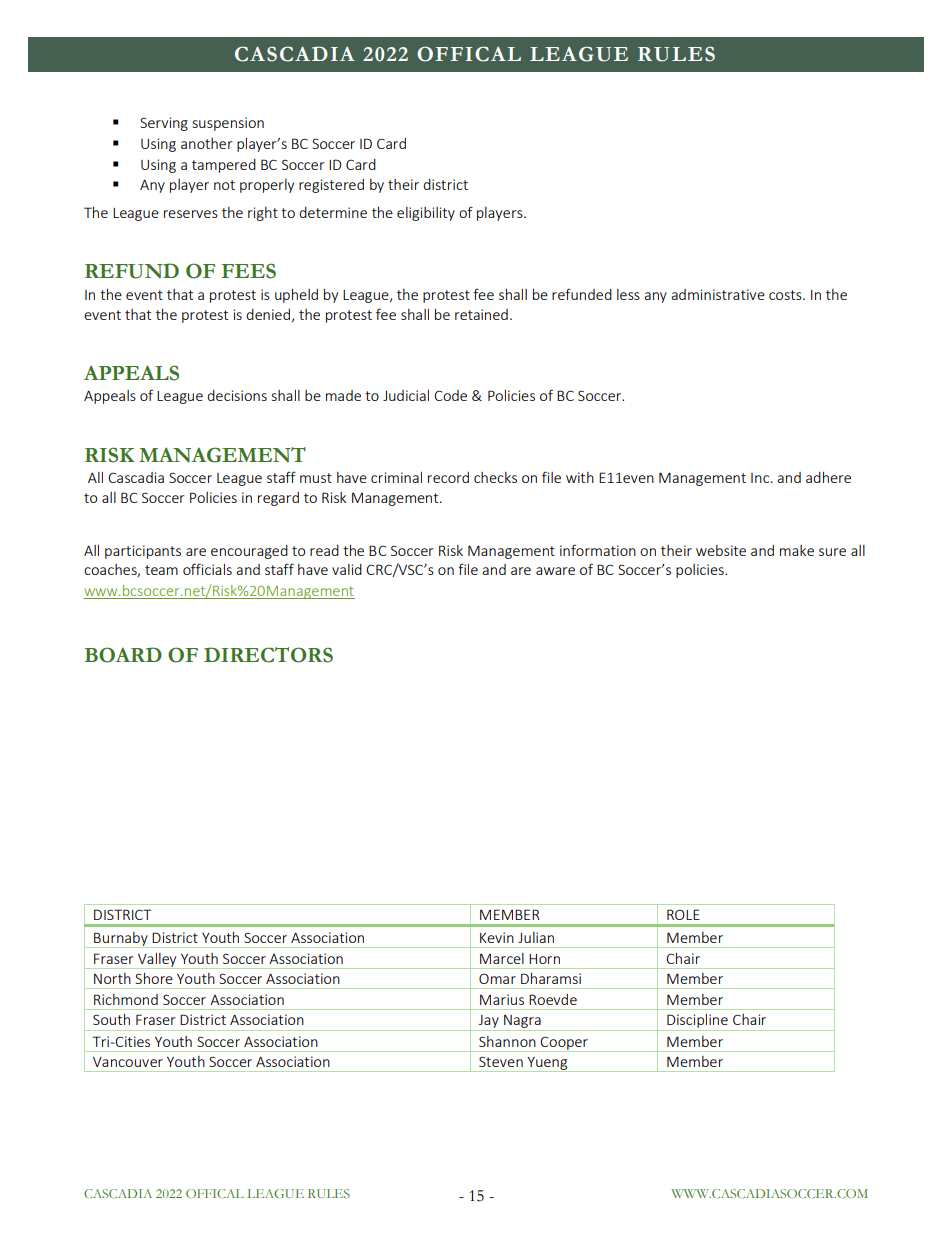 Image resolution: width=952 pixels, height=1233 pixels. I want to click on Vancouver, so click(128, 1062).
